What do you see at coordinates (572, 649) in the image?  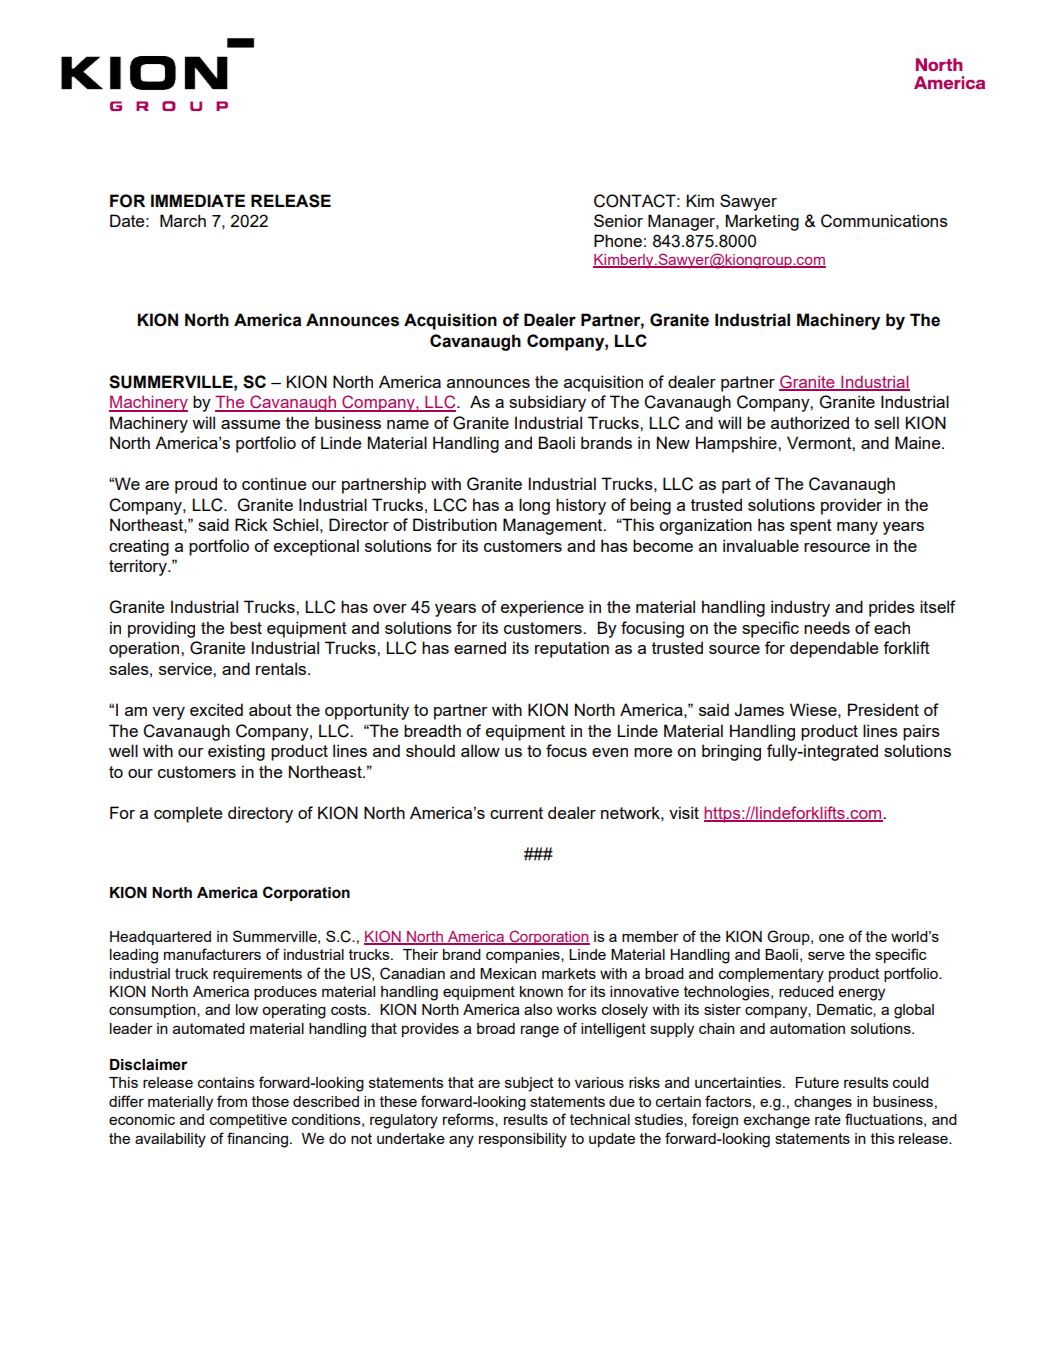 I see `reputation` at bounding box center [572, 649].
